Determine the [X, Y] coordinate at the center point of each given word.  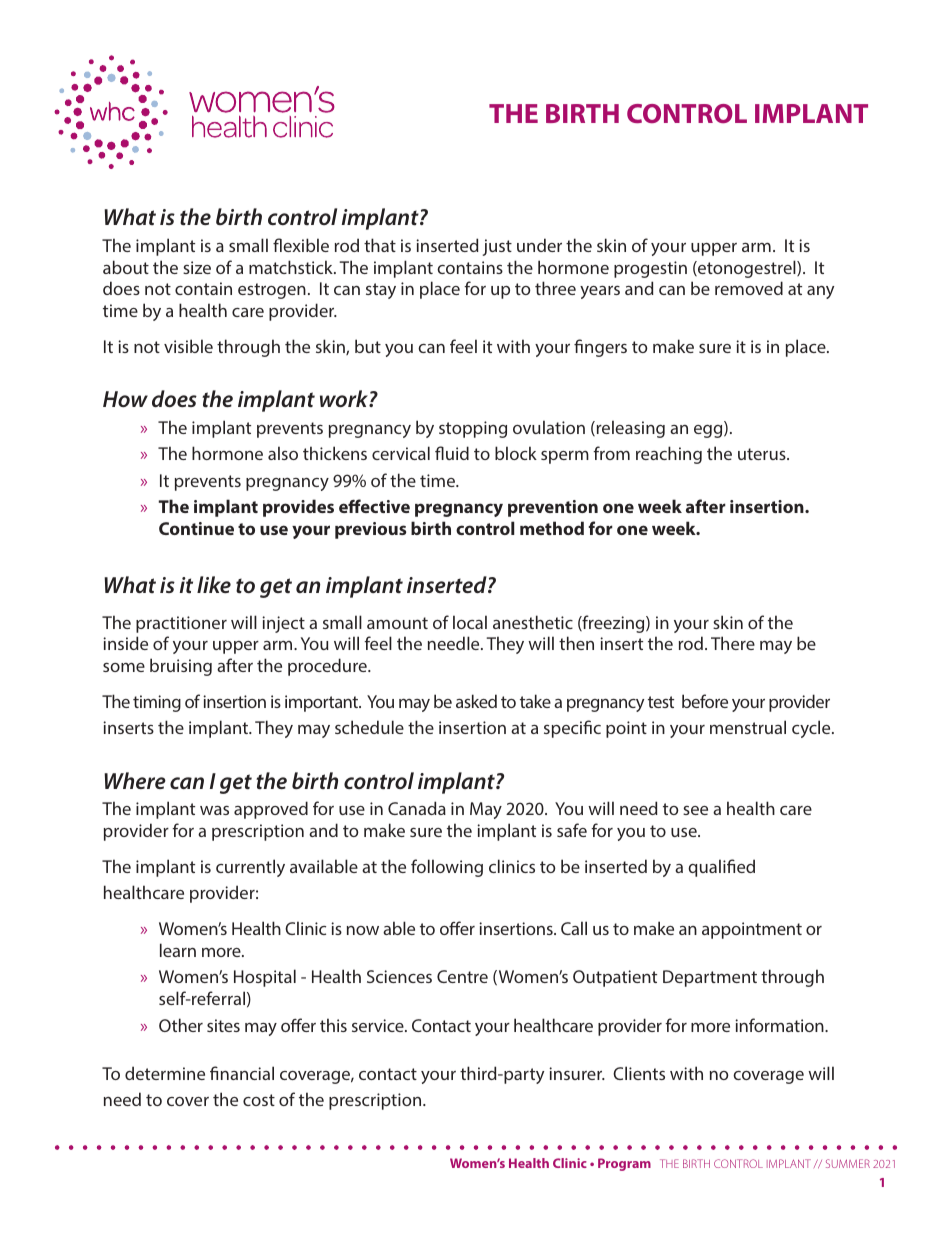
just [497, 247]
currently [250, 868]
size [197, 267]
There [733, 643]
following [447, 868]
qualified [721, 868]
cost [259, 1100]
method [552, 528]
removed [749, 288]
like [214, 584]
